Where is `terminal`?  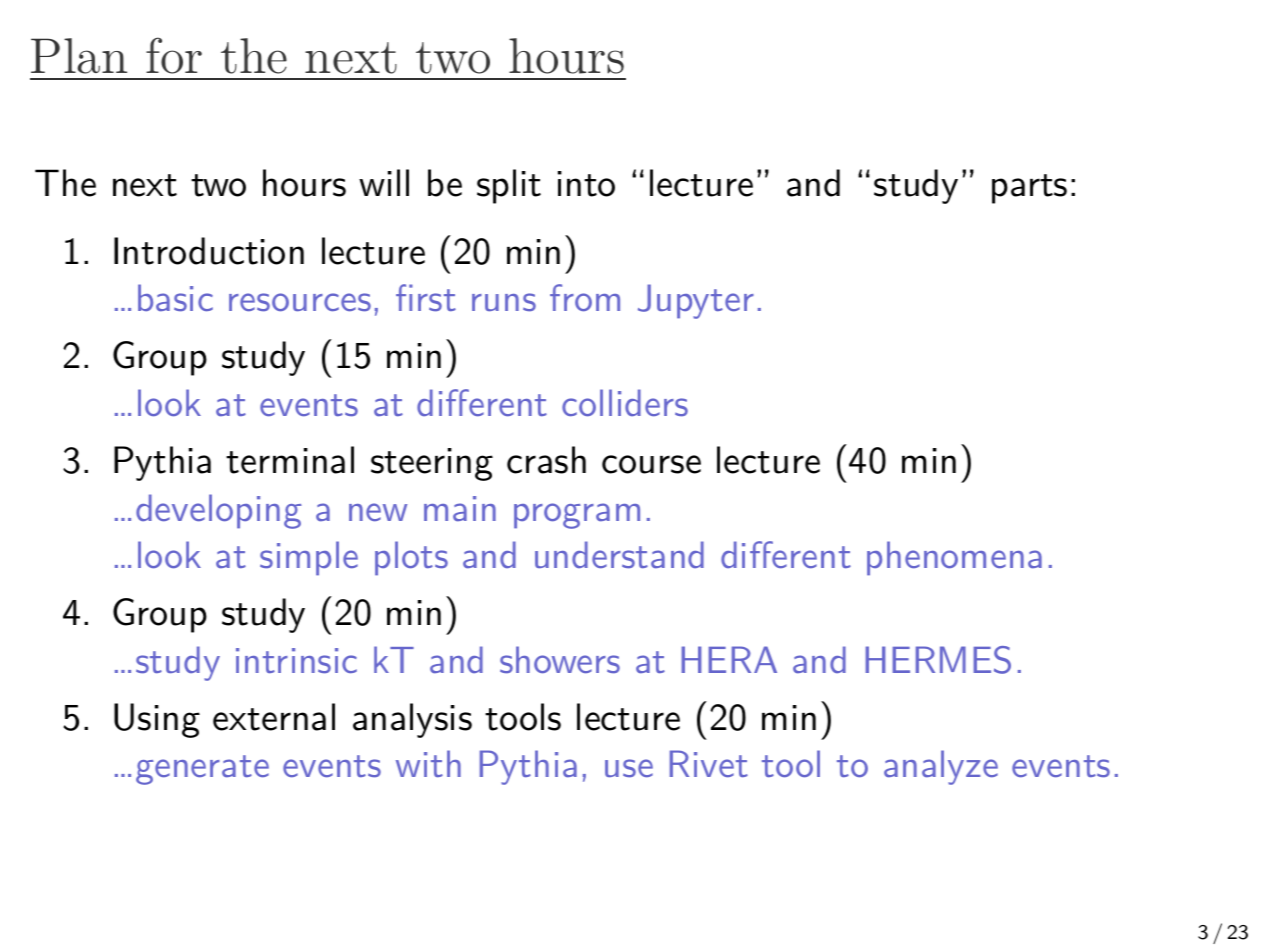 terminal is located at coordinates (290, 460).
